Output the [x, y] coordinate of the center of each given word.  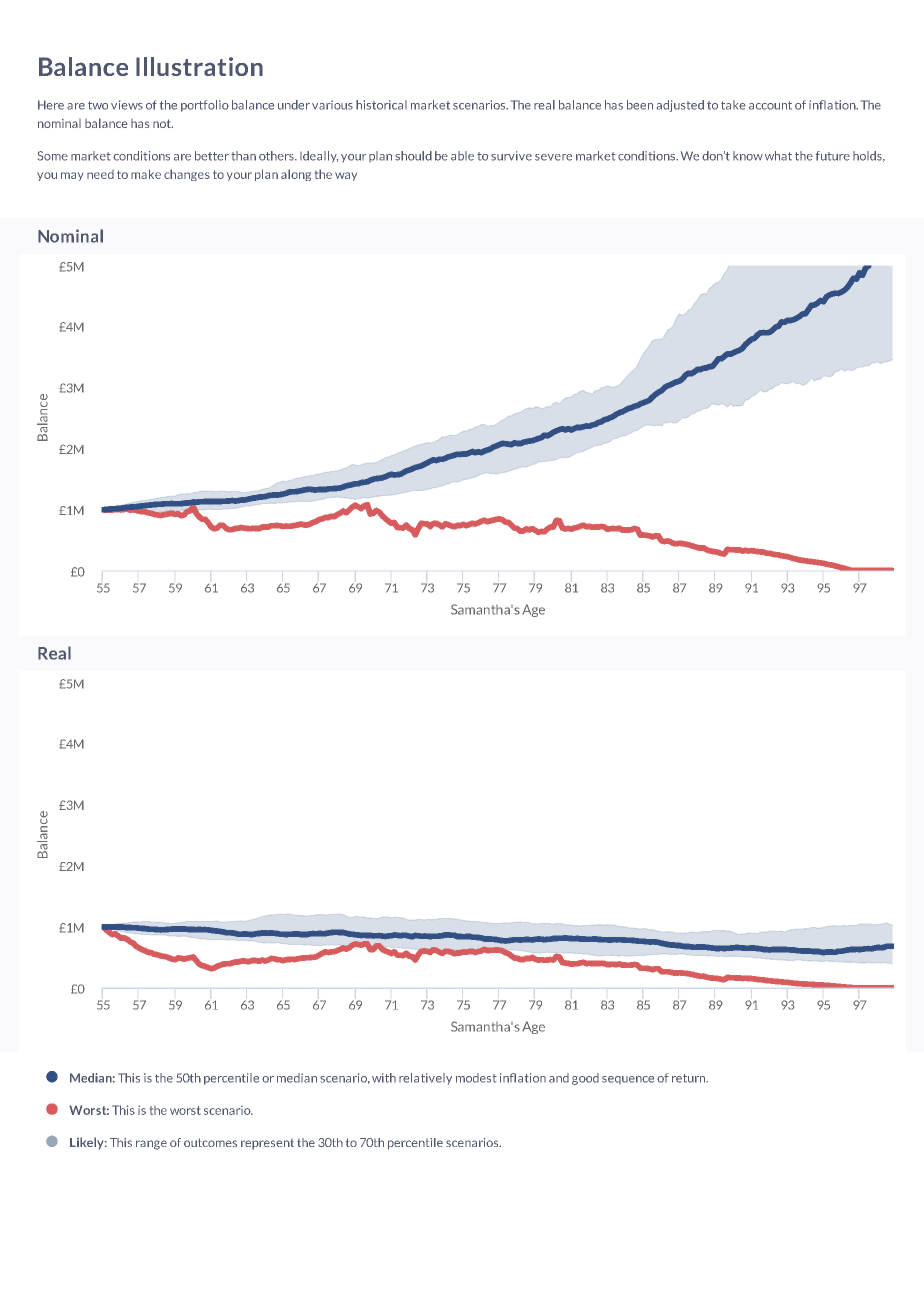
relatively [425, 1079]
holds [868, 156]
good [585, 1079]
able [462, 156]
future [833, 156]
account [770, 105]
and [559, 1078]
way [346, 176]
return [690, 1078]
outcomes [210, 1142]
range [151, 1145]
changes [187, 175]
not [163, 123]
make [146, 174]
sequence [628, 1080]
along [296, 175]
